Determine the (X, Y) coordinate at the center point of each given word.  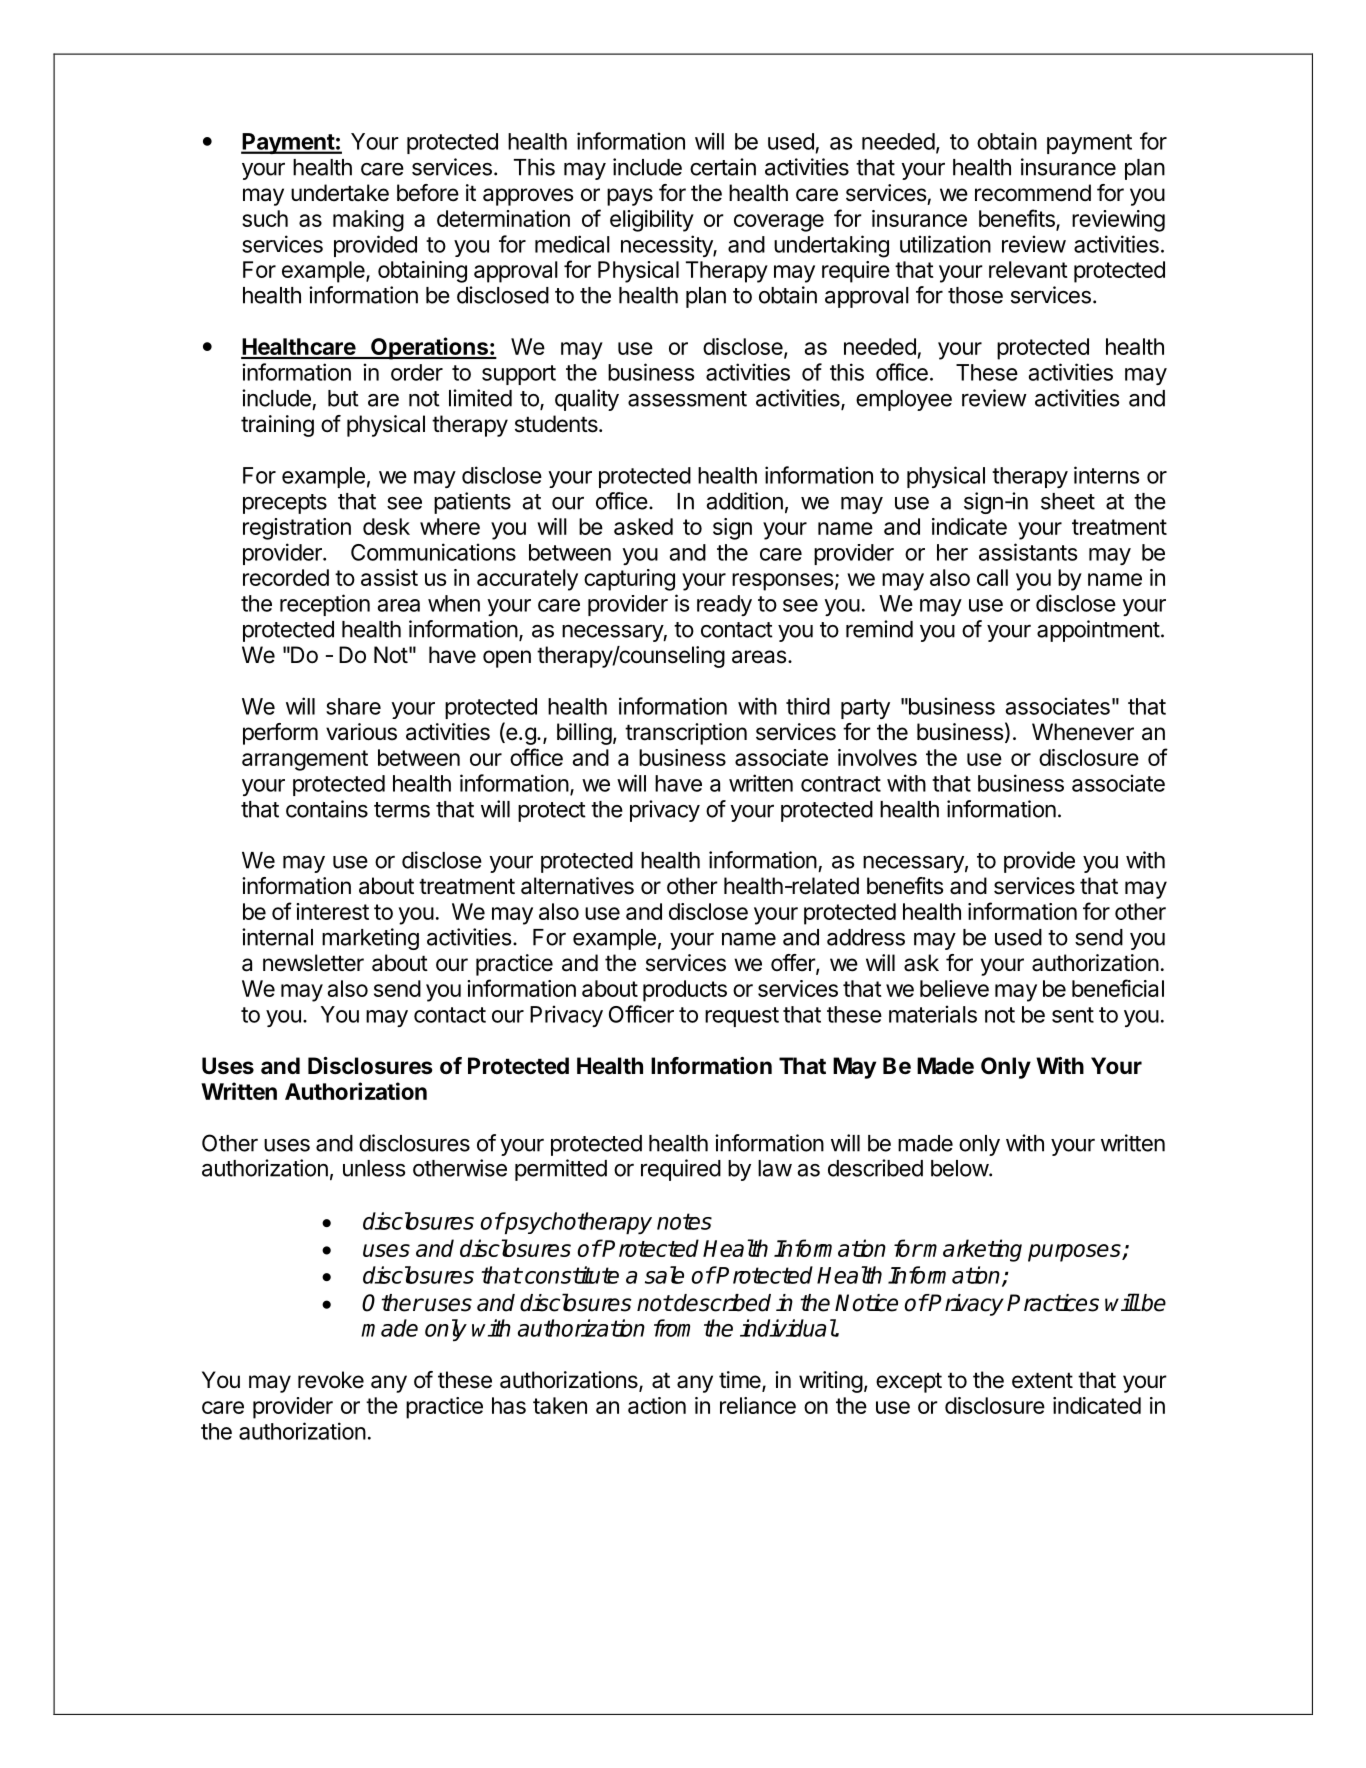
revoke (331, 1380)
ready (724, 605)
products (685, 991)
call (992, 577)
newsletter (313, 963)
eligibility (652, 221)
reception (325, 605)
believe (954, 988)
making (368, 221)
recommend (1033, 193)
